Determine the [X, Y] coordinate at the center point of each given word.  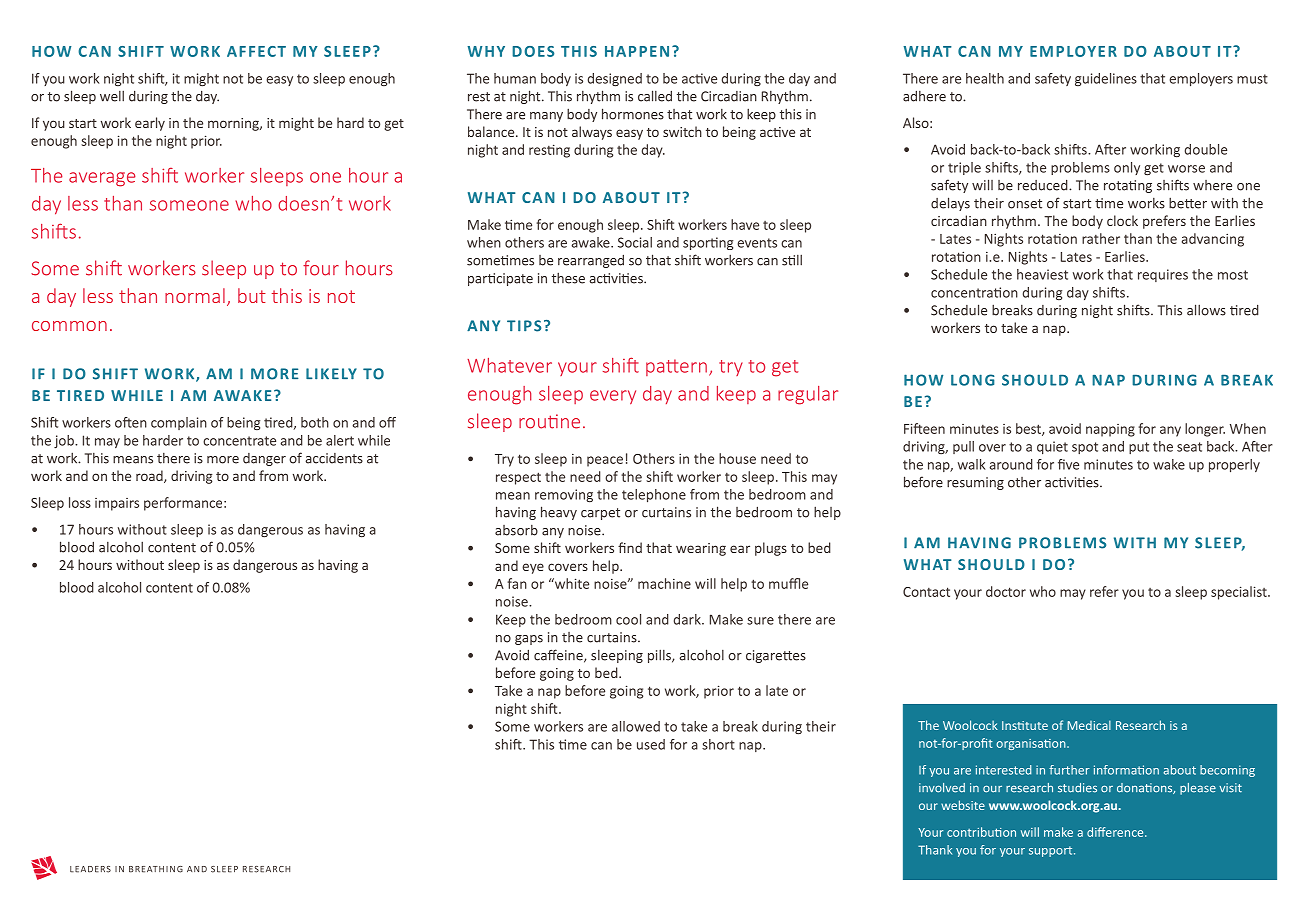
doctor [1006, 591]
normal [195, 295]
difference [1116, 832]
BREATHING [156, 869]
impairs [117, 504]
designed [615, 80]
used [651, 744]
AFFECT [256, 51]
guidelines [1106, 79]
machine [664, 583]
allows [1206, 310]
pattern [676, 367]
